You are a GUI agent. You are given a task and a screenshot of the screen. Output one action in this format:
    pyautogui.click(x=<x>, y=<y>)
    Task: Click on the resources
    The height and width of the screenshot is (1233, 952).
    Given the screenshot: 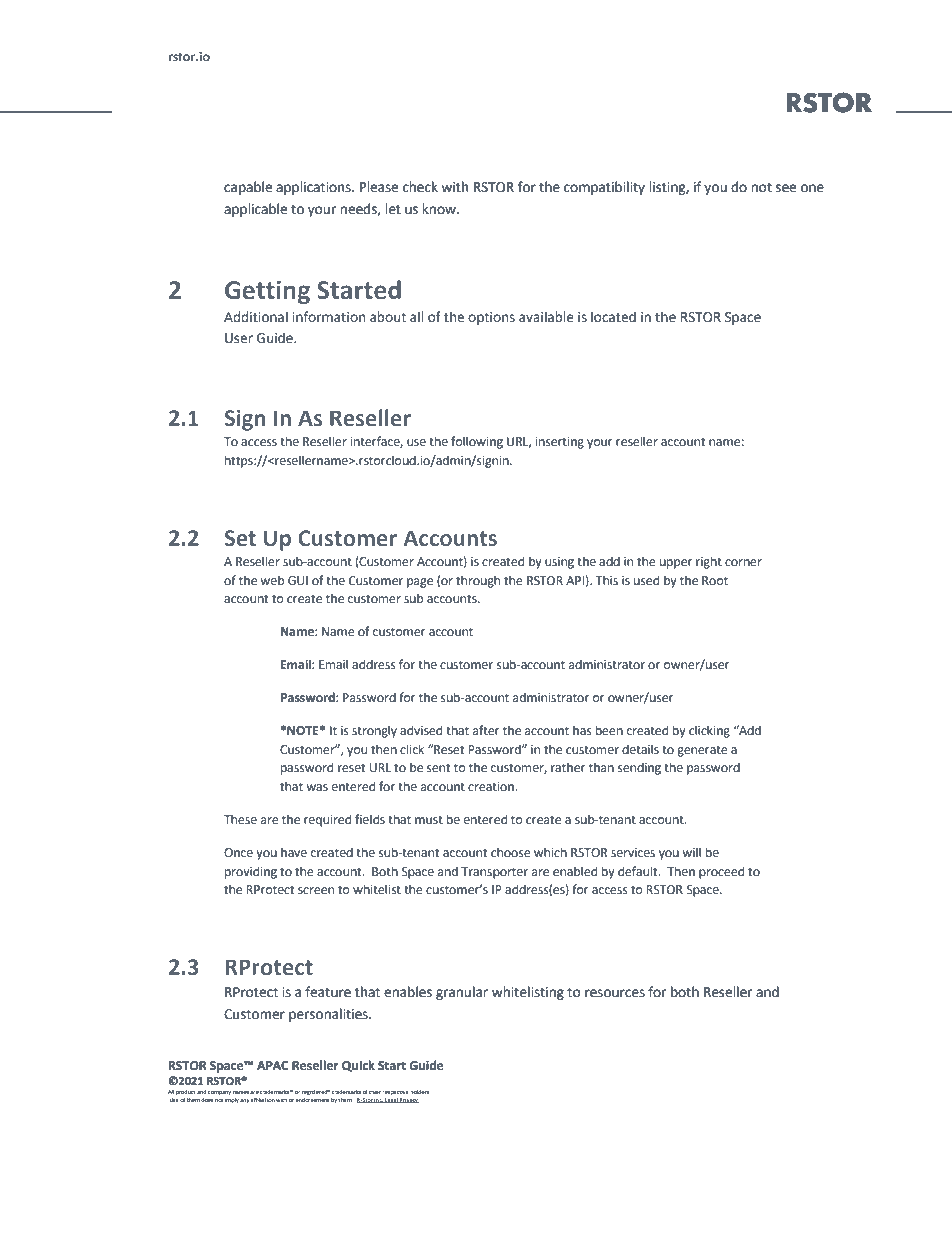 What is the action you would take?
    pyautogui.click(x=615, y=993)
